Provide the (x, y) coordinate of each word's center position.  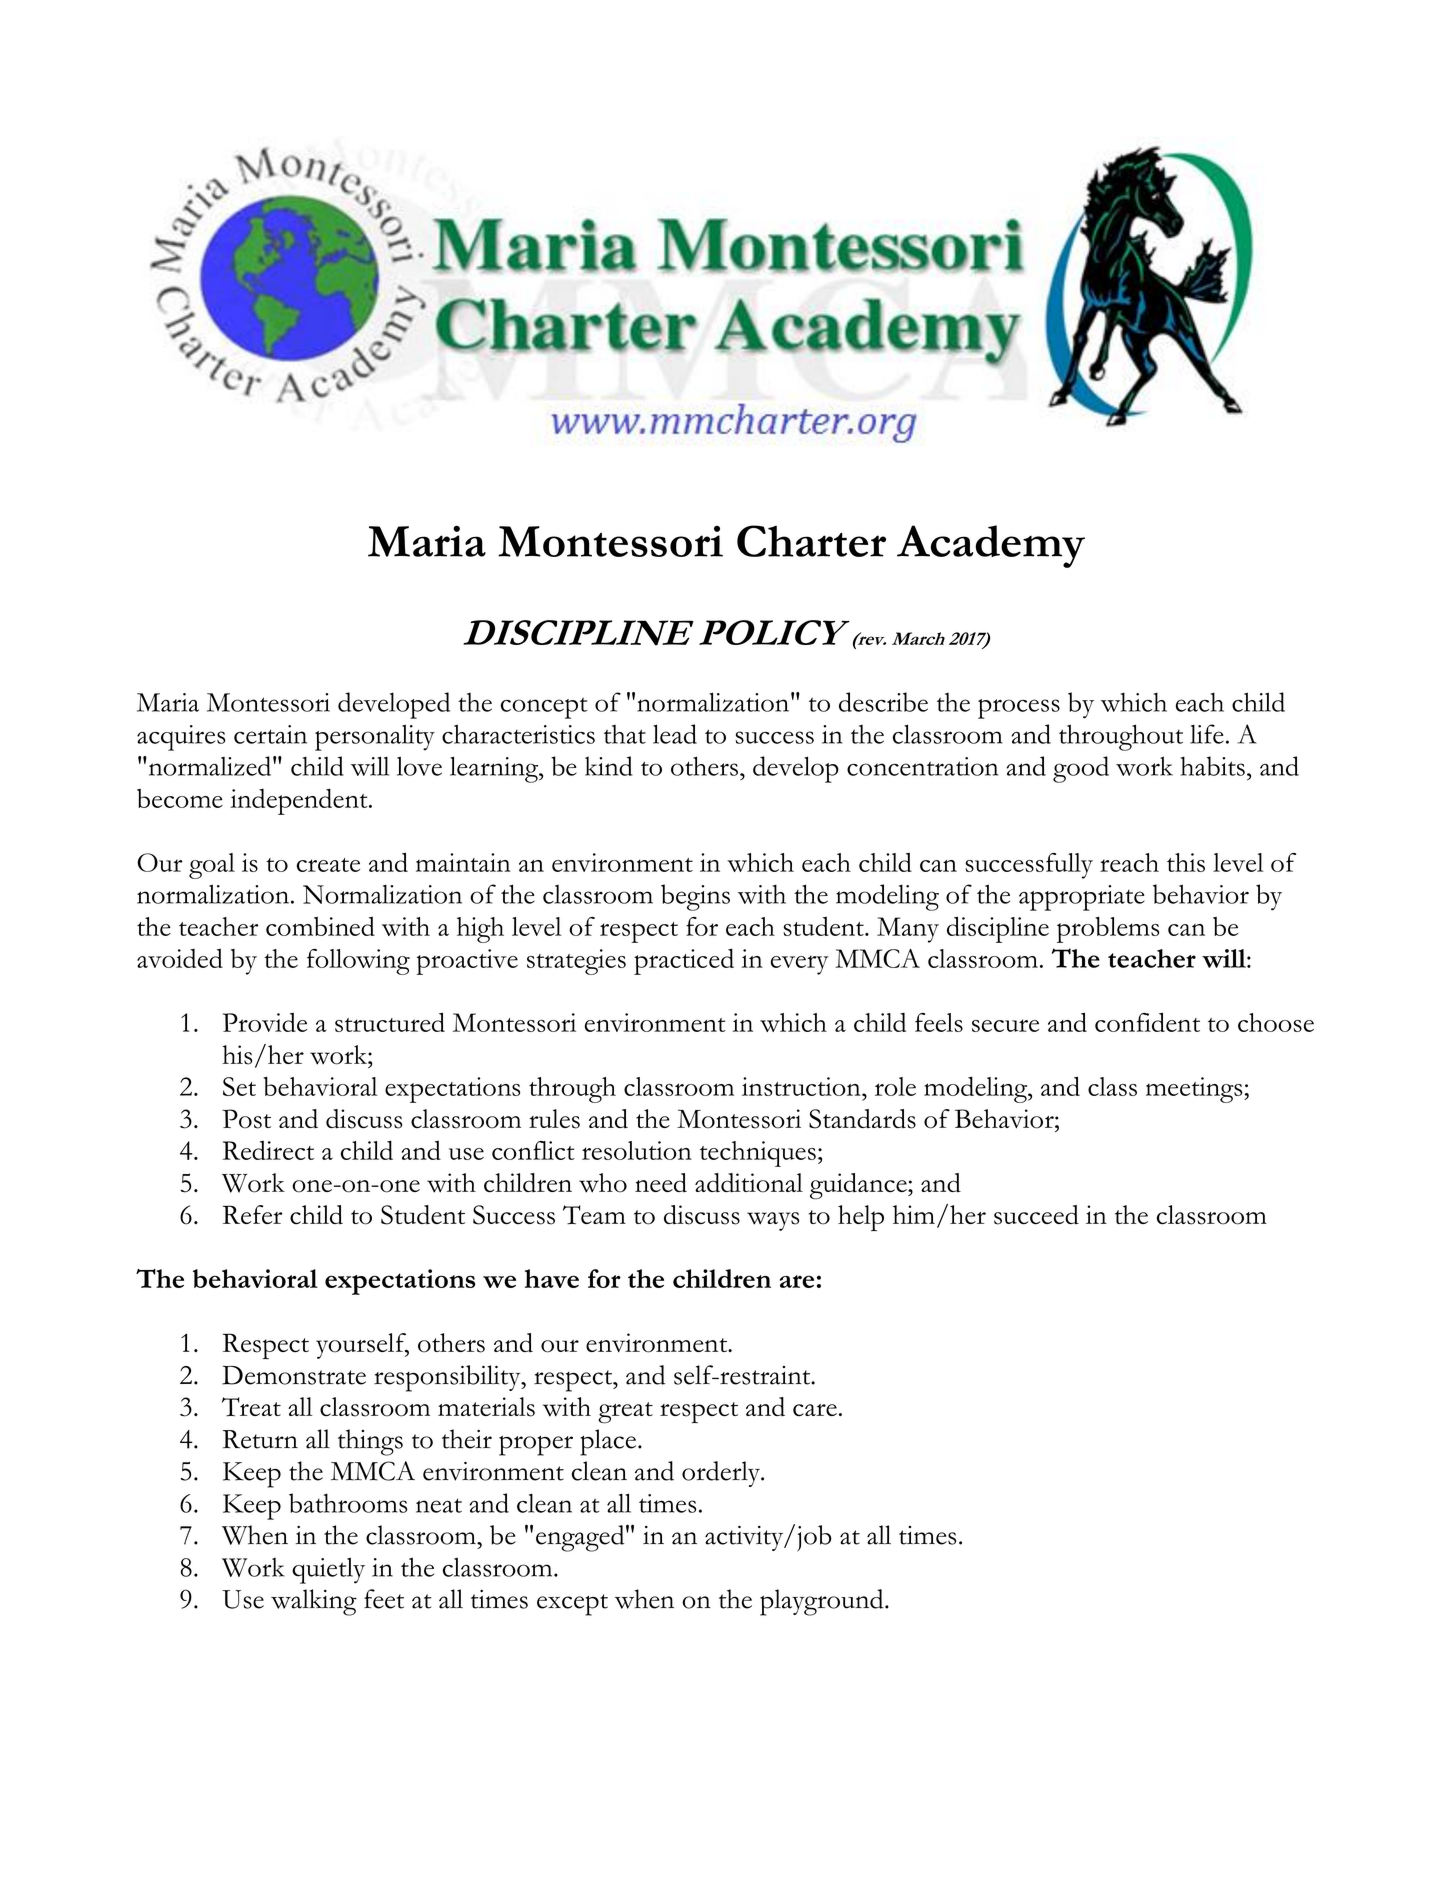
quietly (328, 1571)
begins (695, 897)
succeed (1036, 1215)
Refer (252, 1214)
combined (320, 926)
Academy (991, 546)
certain (270, 734)
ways (773, 1221)
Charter (811, 541)
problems (1108, 930)
